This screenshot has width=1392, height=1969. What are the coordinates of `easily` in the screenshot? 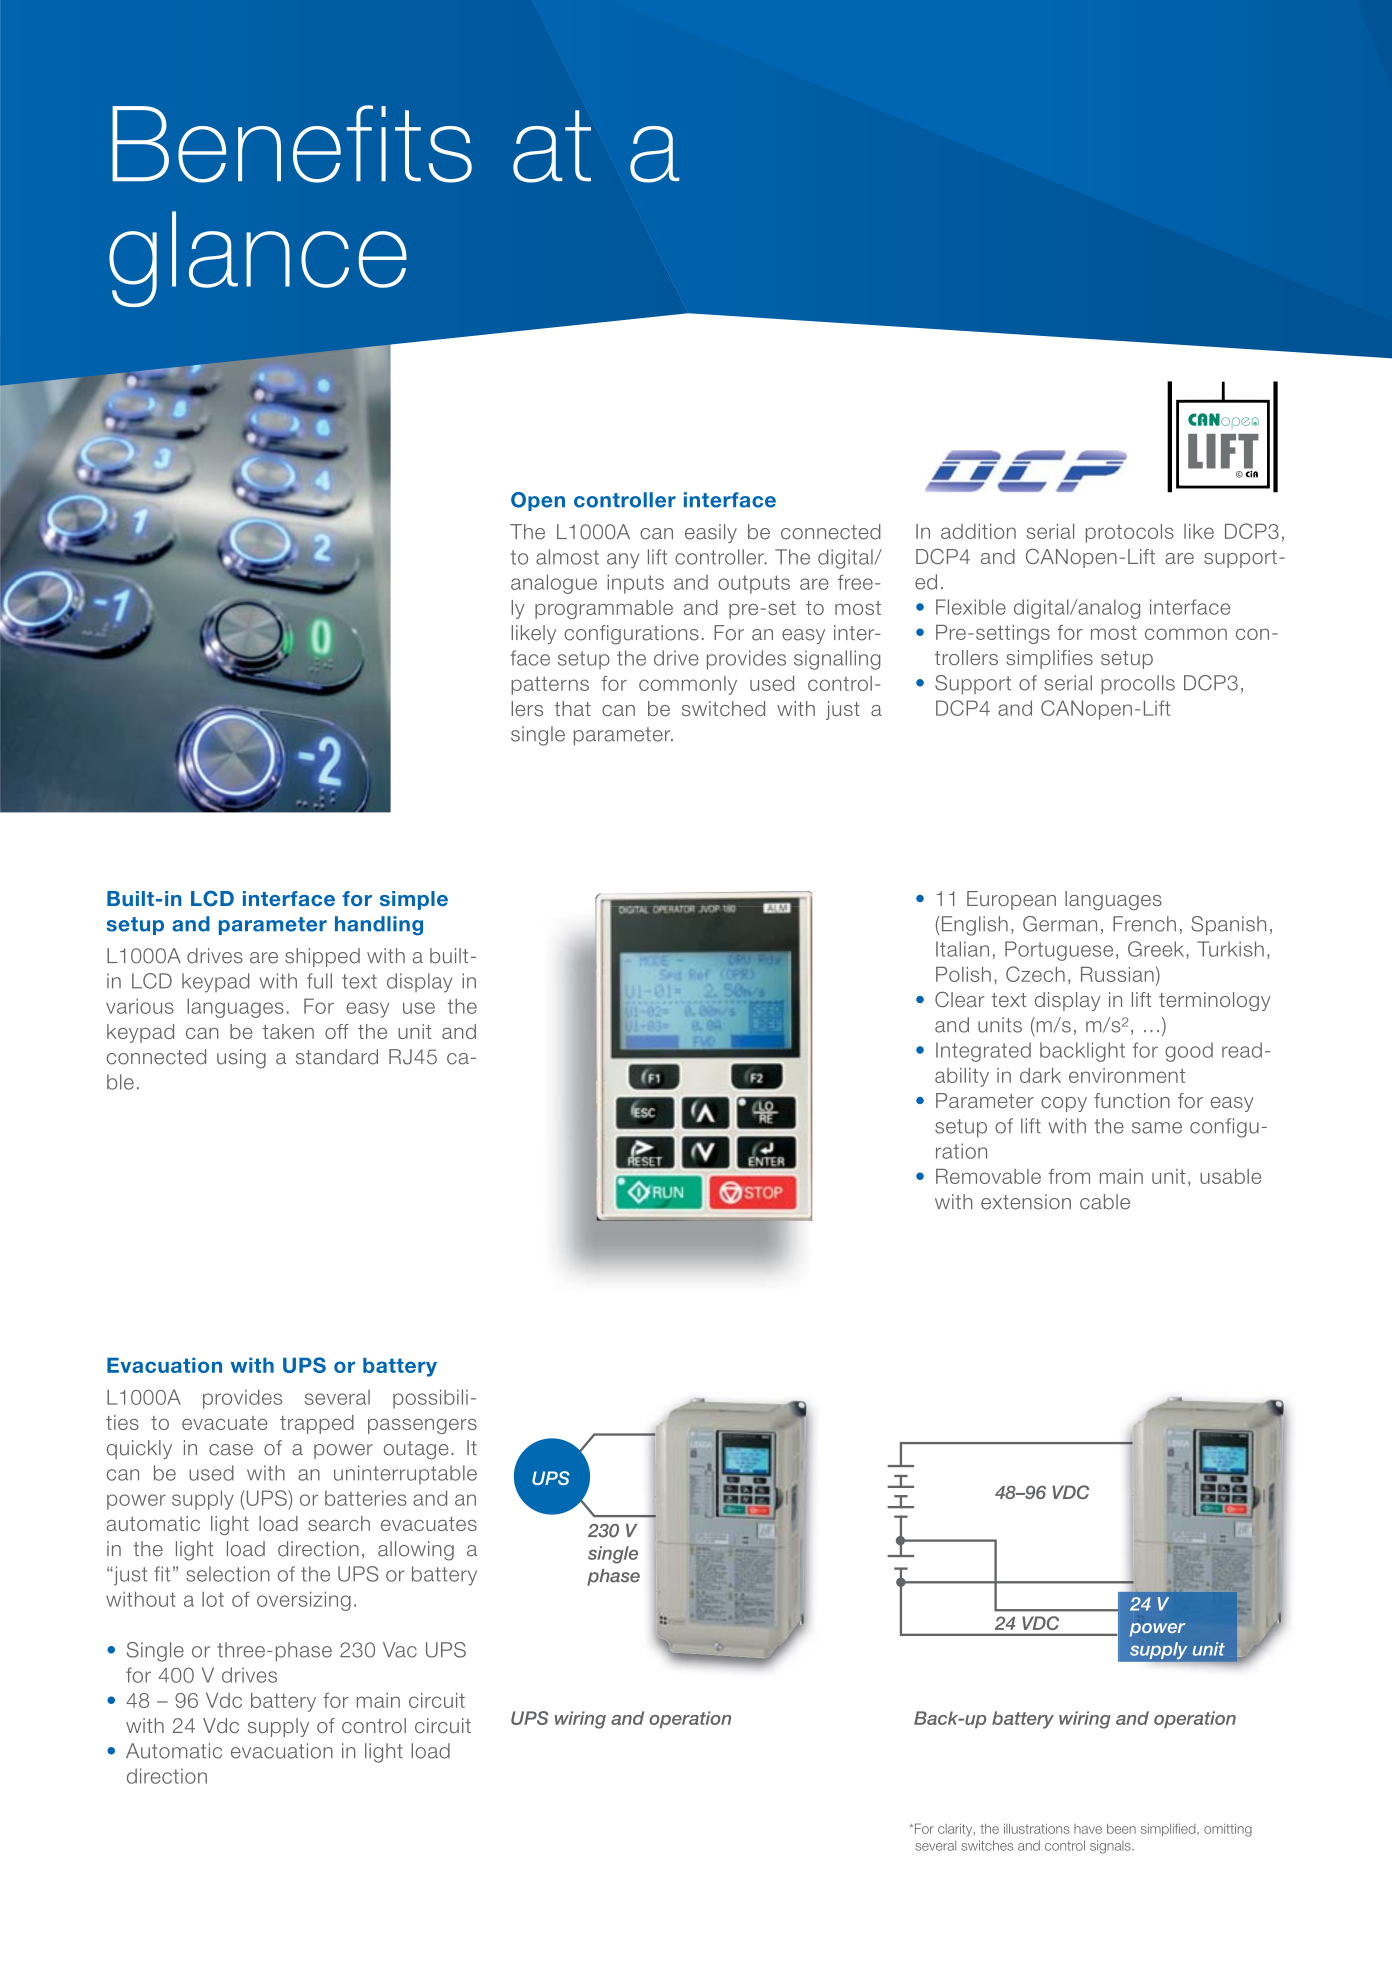 It's located at (711, 533).
